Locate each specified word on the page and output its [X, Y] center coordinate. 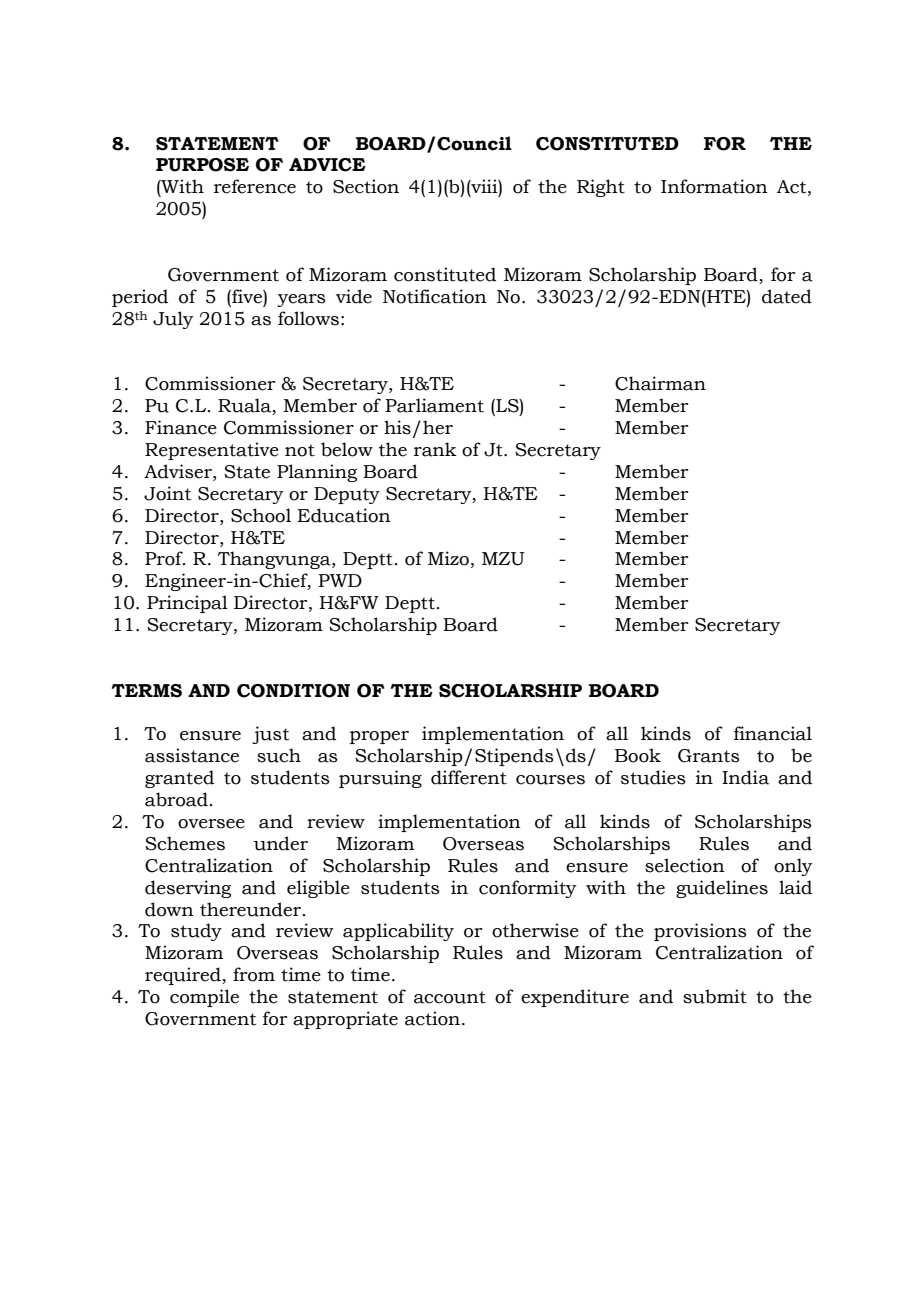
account [450, 997]
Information [714, 186]
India [745, 777]
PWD [340, 580]
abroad [176, 799]
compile [204, 998]
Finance [181, 427]
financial [773, 733]
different [469, 777]
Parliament [434, 405]
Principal [187, 604]
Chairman [660, 383]
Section [366, 186]
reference [255, 186]
